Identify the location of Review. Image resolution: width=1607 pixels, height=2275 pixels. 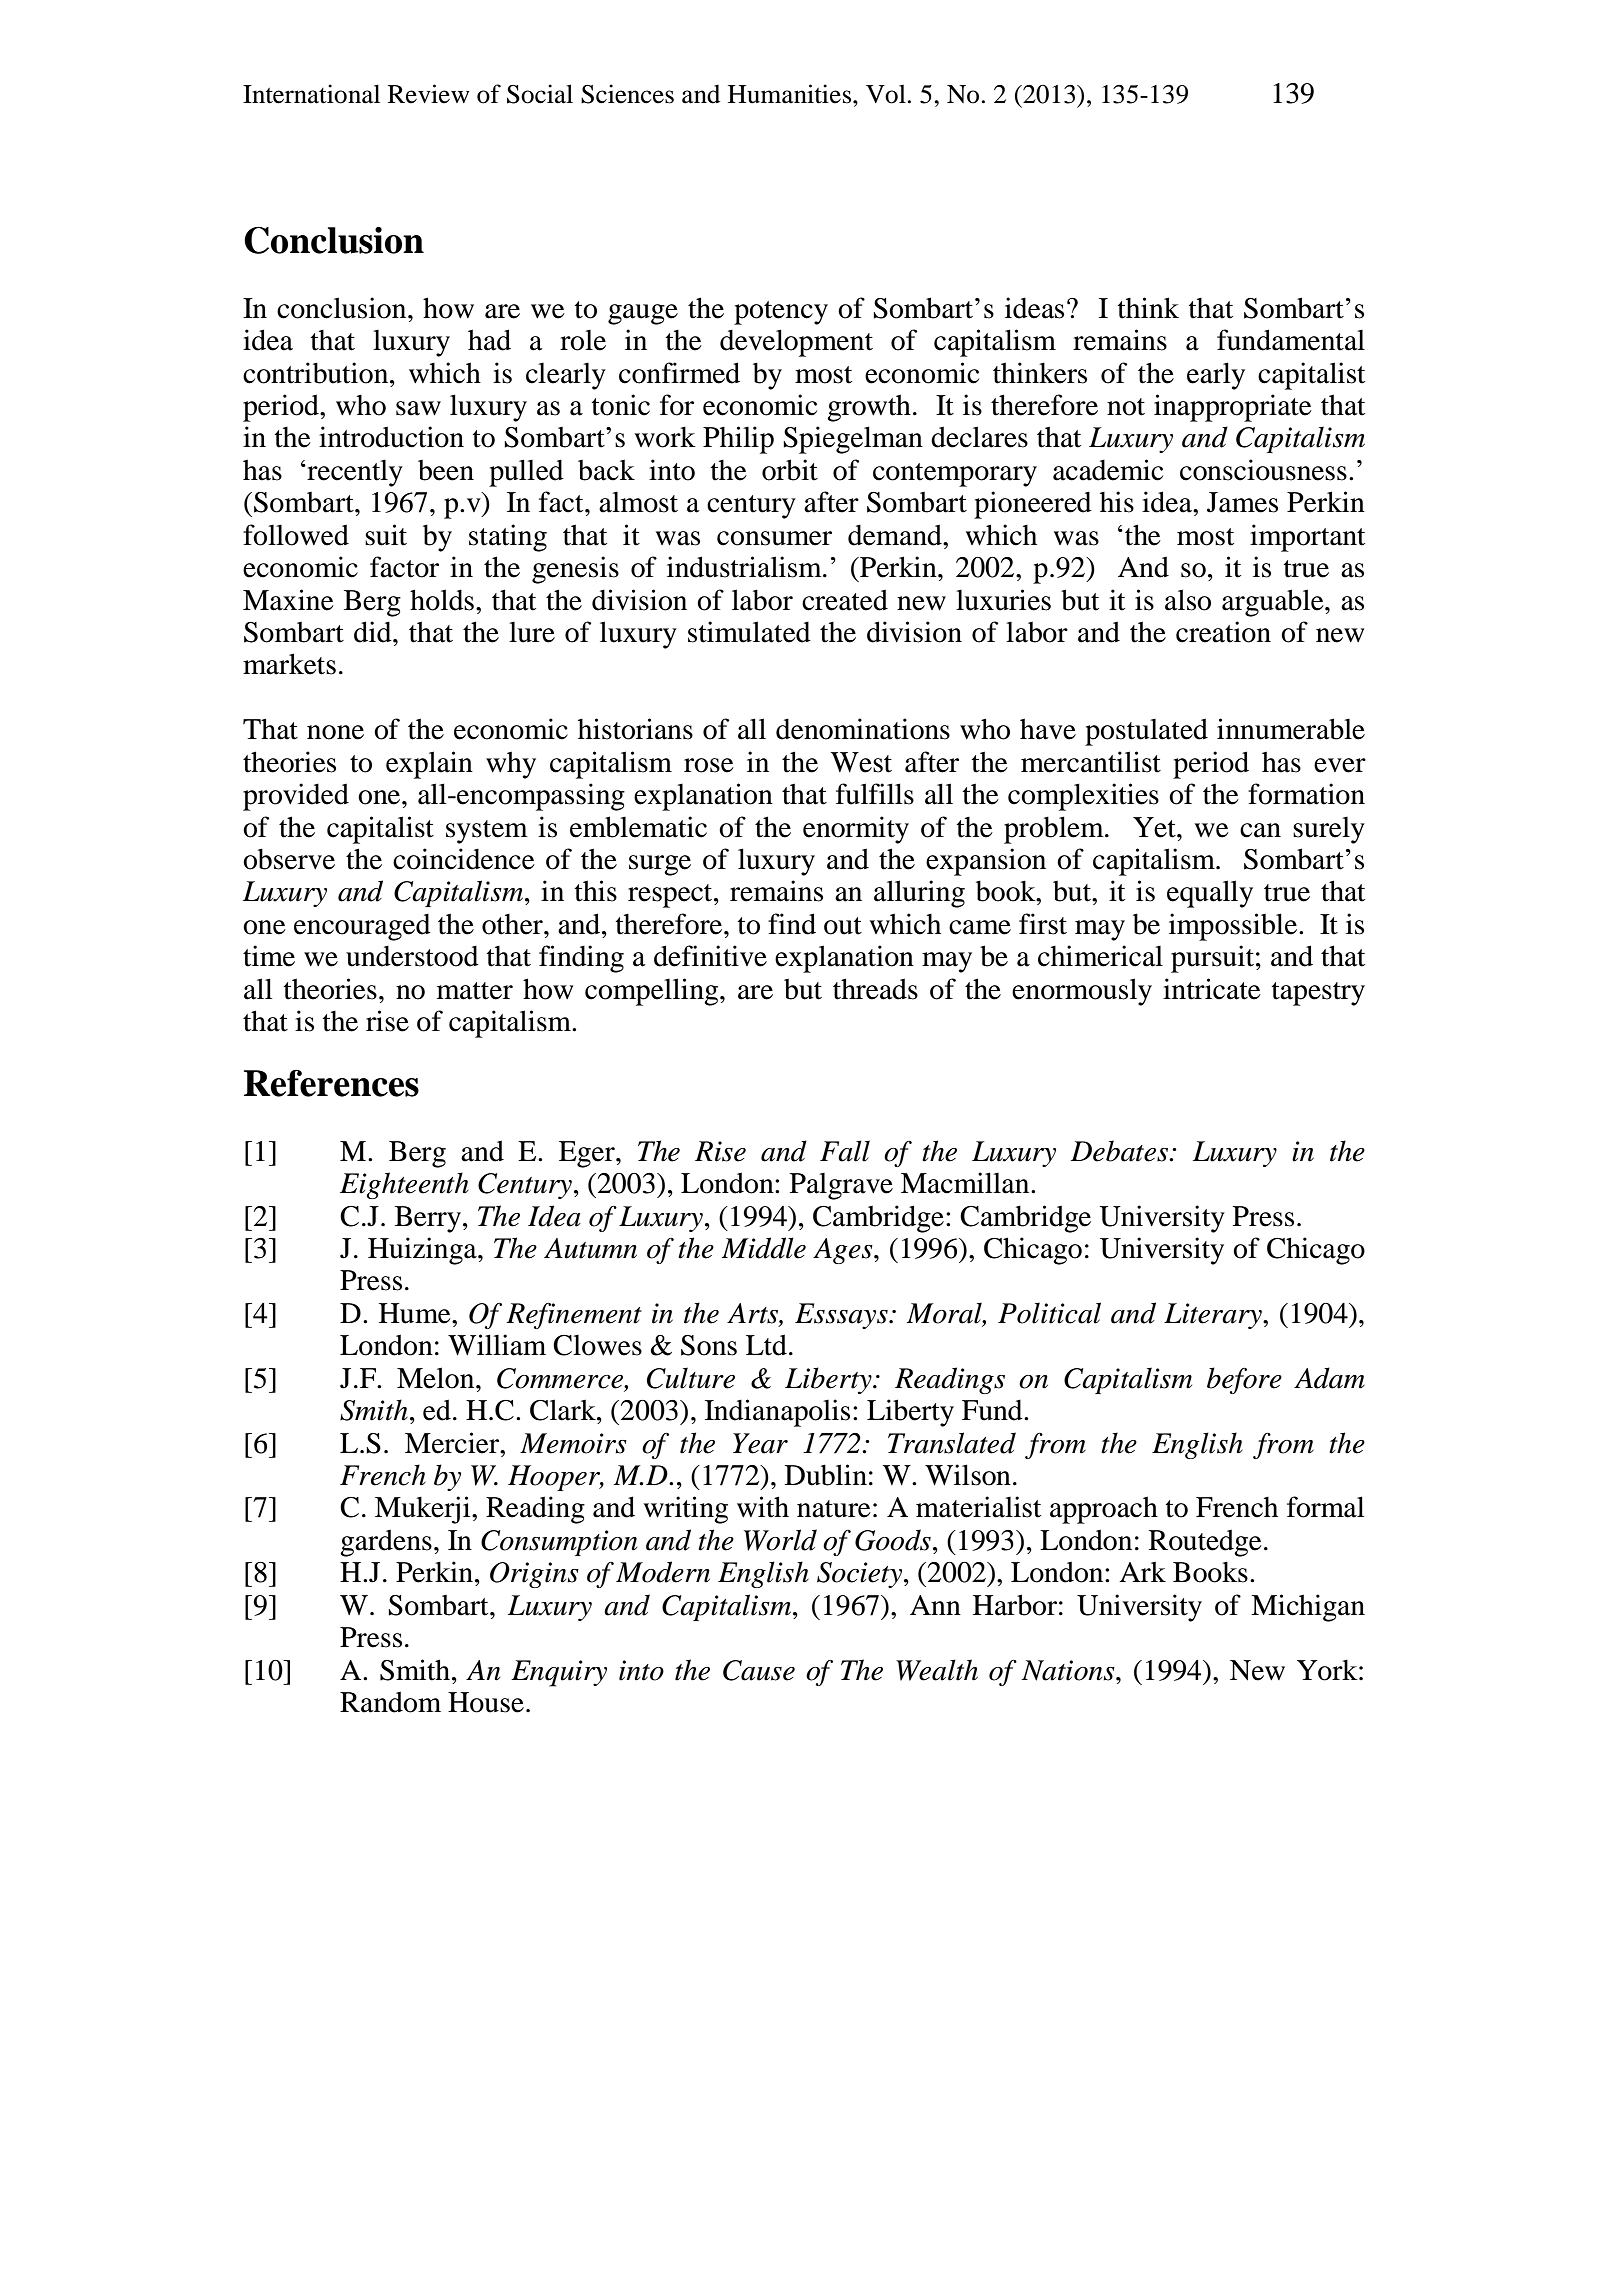
(429, 94).
